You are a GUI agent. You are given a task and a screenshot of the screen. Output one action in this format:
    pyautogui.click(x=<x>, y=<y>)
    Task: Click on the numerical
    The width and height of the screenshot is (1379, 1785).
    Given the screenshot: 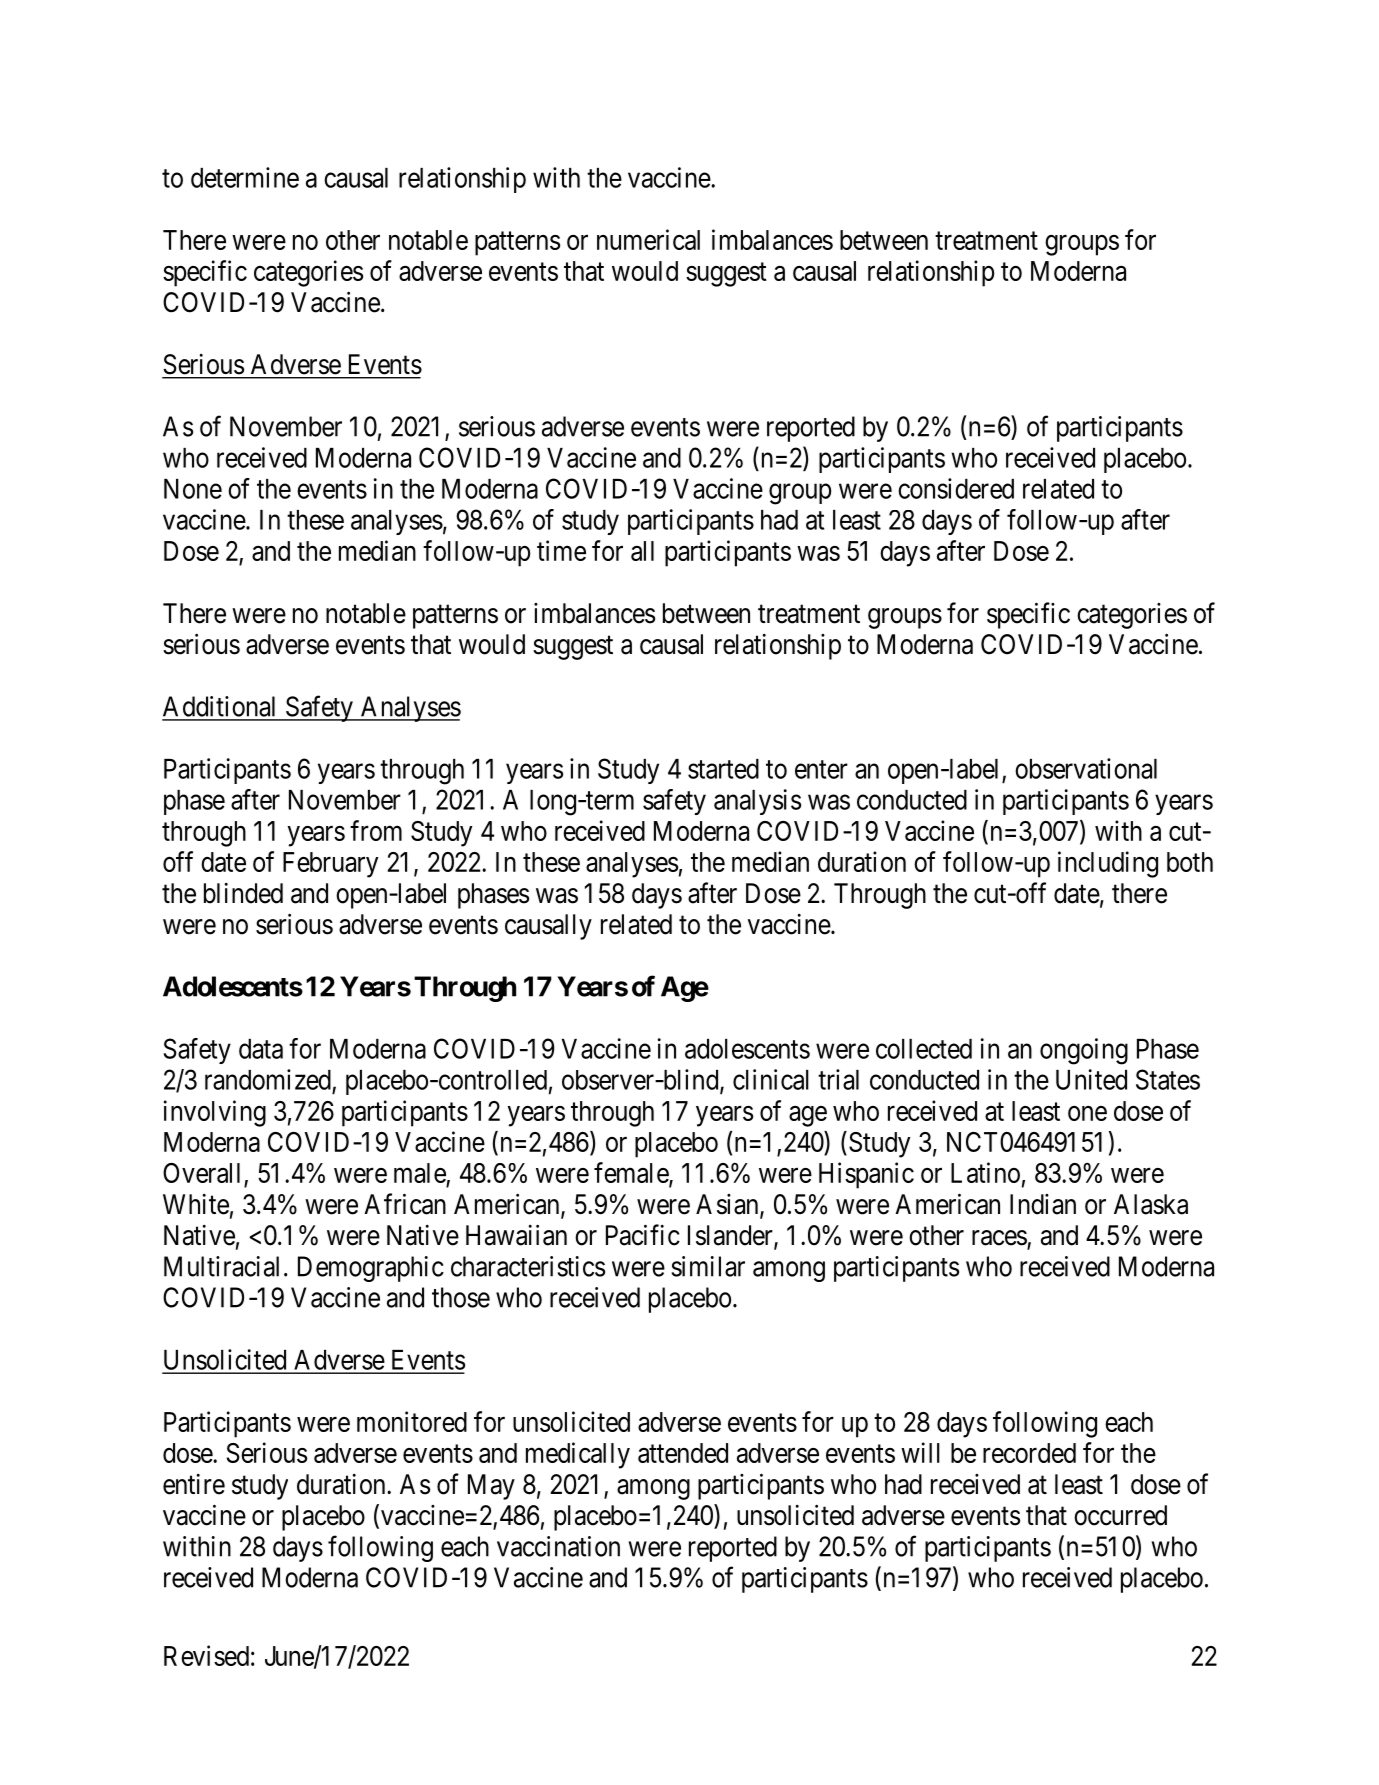 What is the action you would take?
    pyautogui.click(x=648, y=239)
